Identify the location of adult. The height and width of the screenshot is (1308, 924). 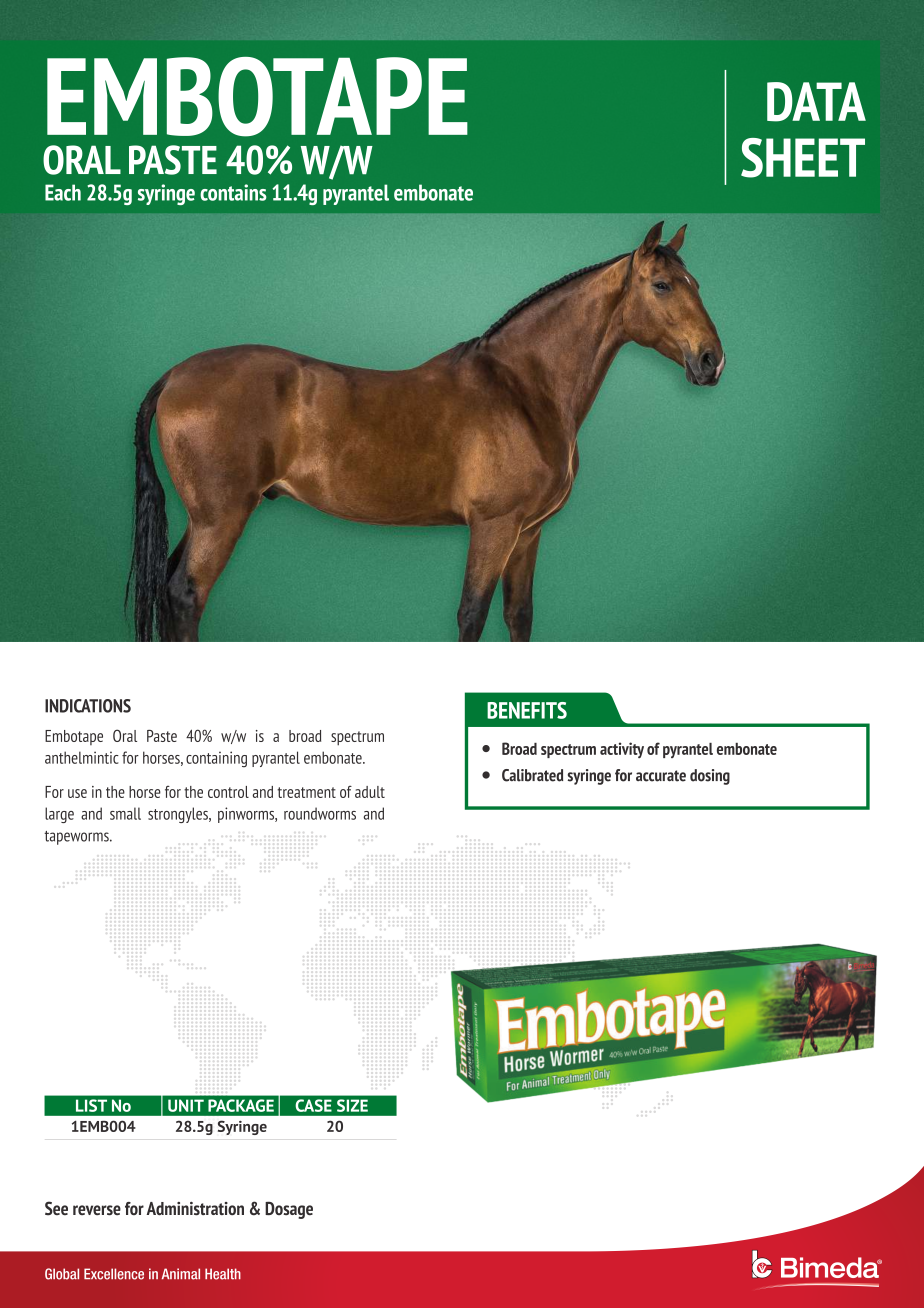
(370, 792).
